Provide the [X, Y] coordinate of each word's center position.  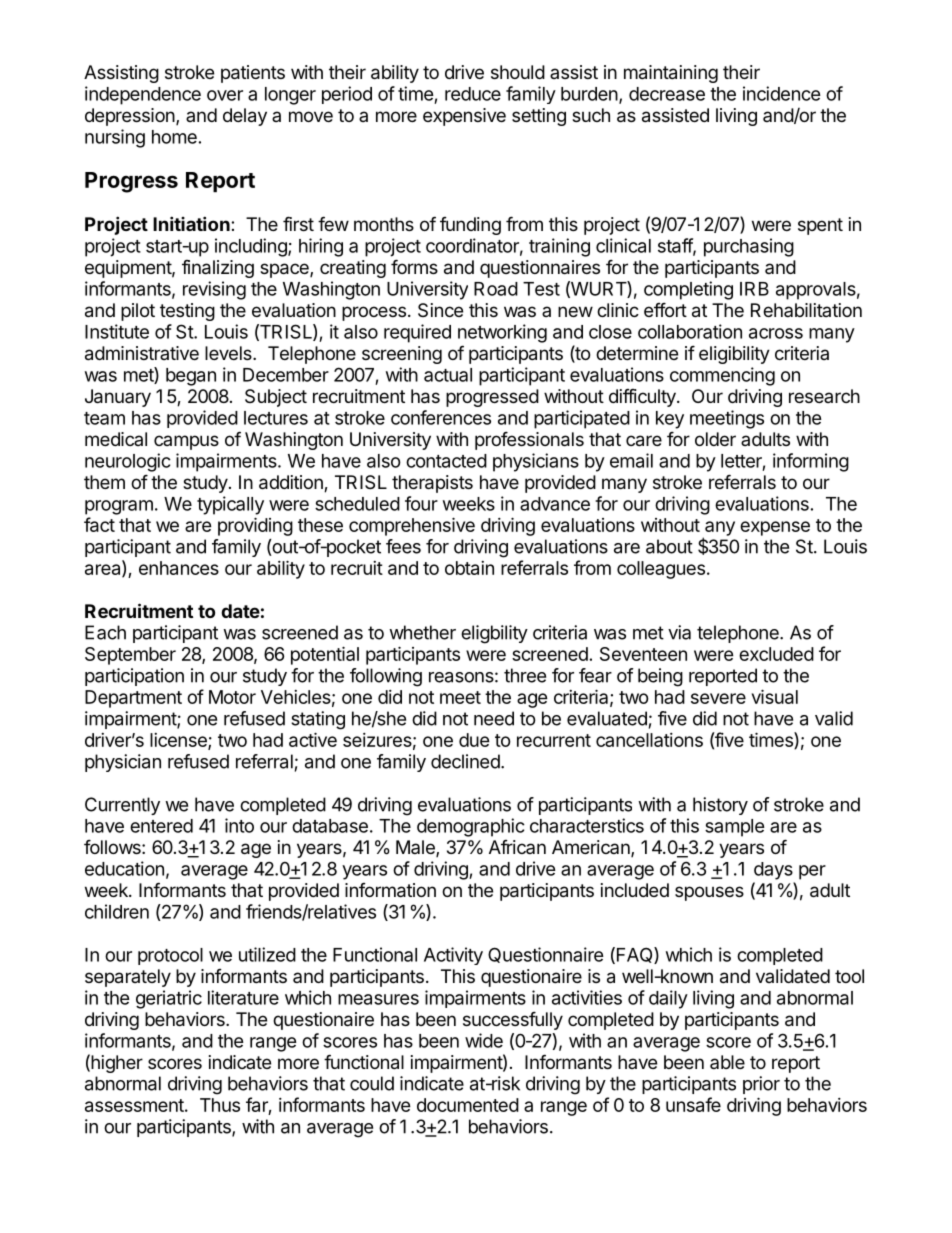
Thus [220, 1105]
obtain [469, 568]
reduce [473, 94]
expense [775, 528]
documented [468, 1105]
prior [761, 1085]
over [225, 95]
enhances [179, 568]
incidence [782, 93]
